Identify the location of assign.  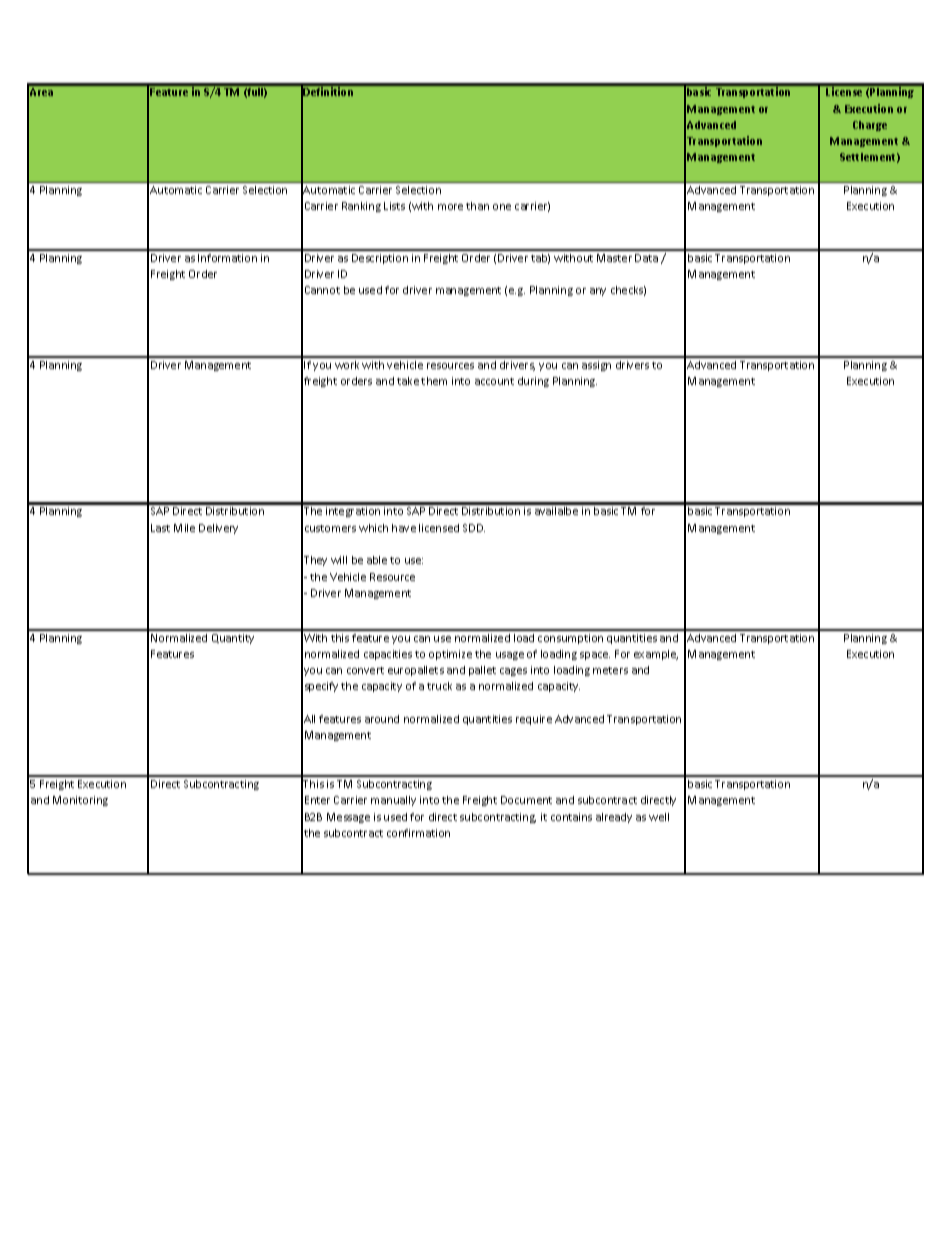
(596, 366).
